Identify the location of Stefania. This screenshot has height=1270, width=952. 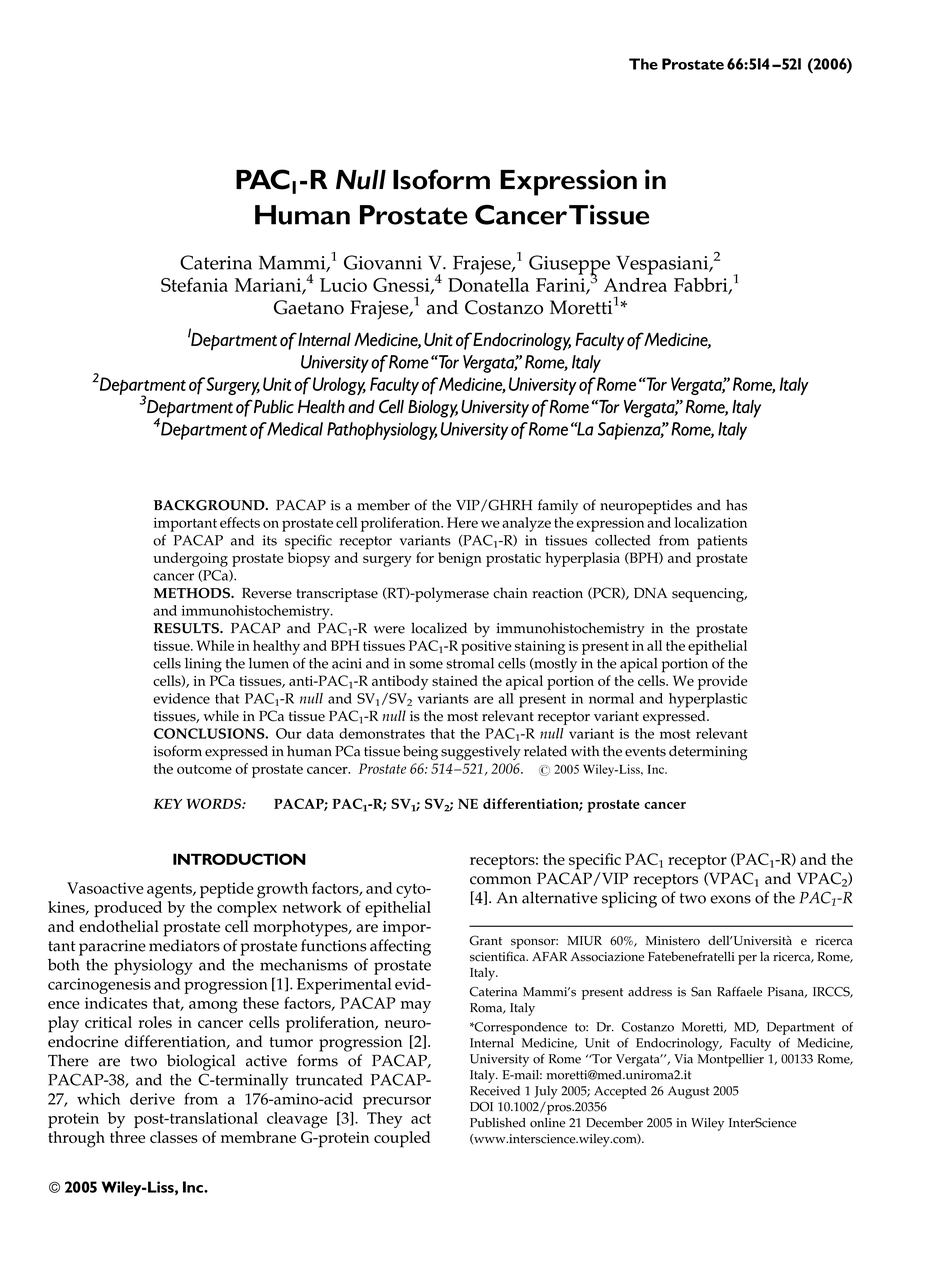
(194, 284).
